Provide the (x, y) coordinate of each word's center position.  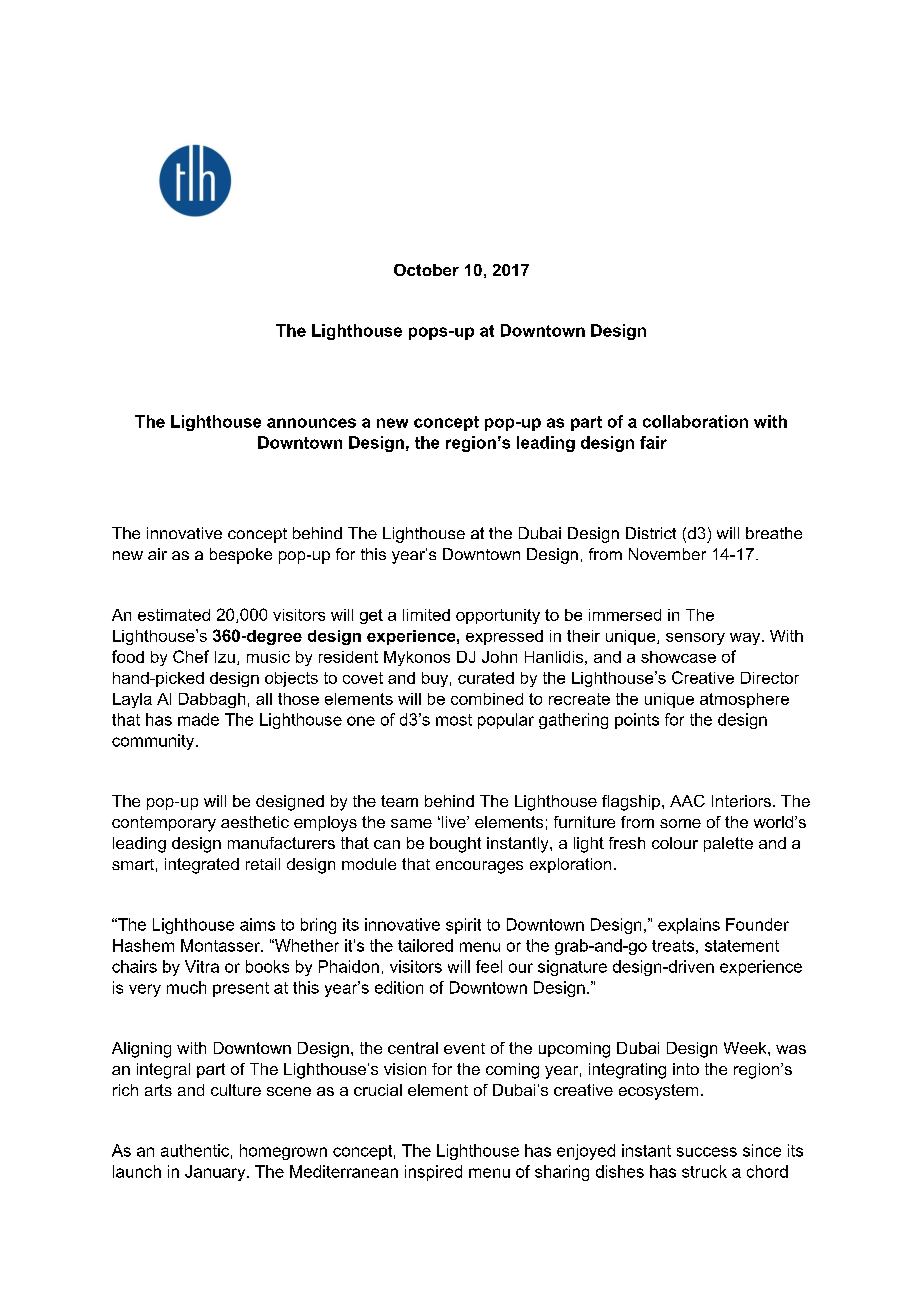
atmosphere (744, 700)
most (454, 720)
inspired (433, 1173)
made (198, 719)
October (426, 270)
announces (311, 423)
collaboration (695, 421)
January (216, 1173)
